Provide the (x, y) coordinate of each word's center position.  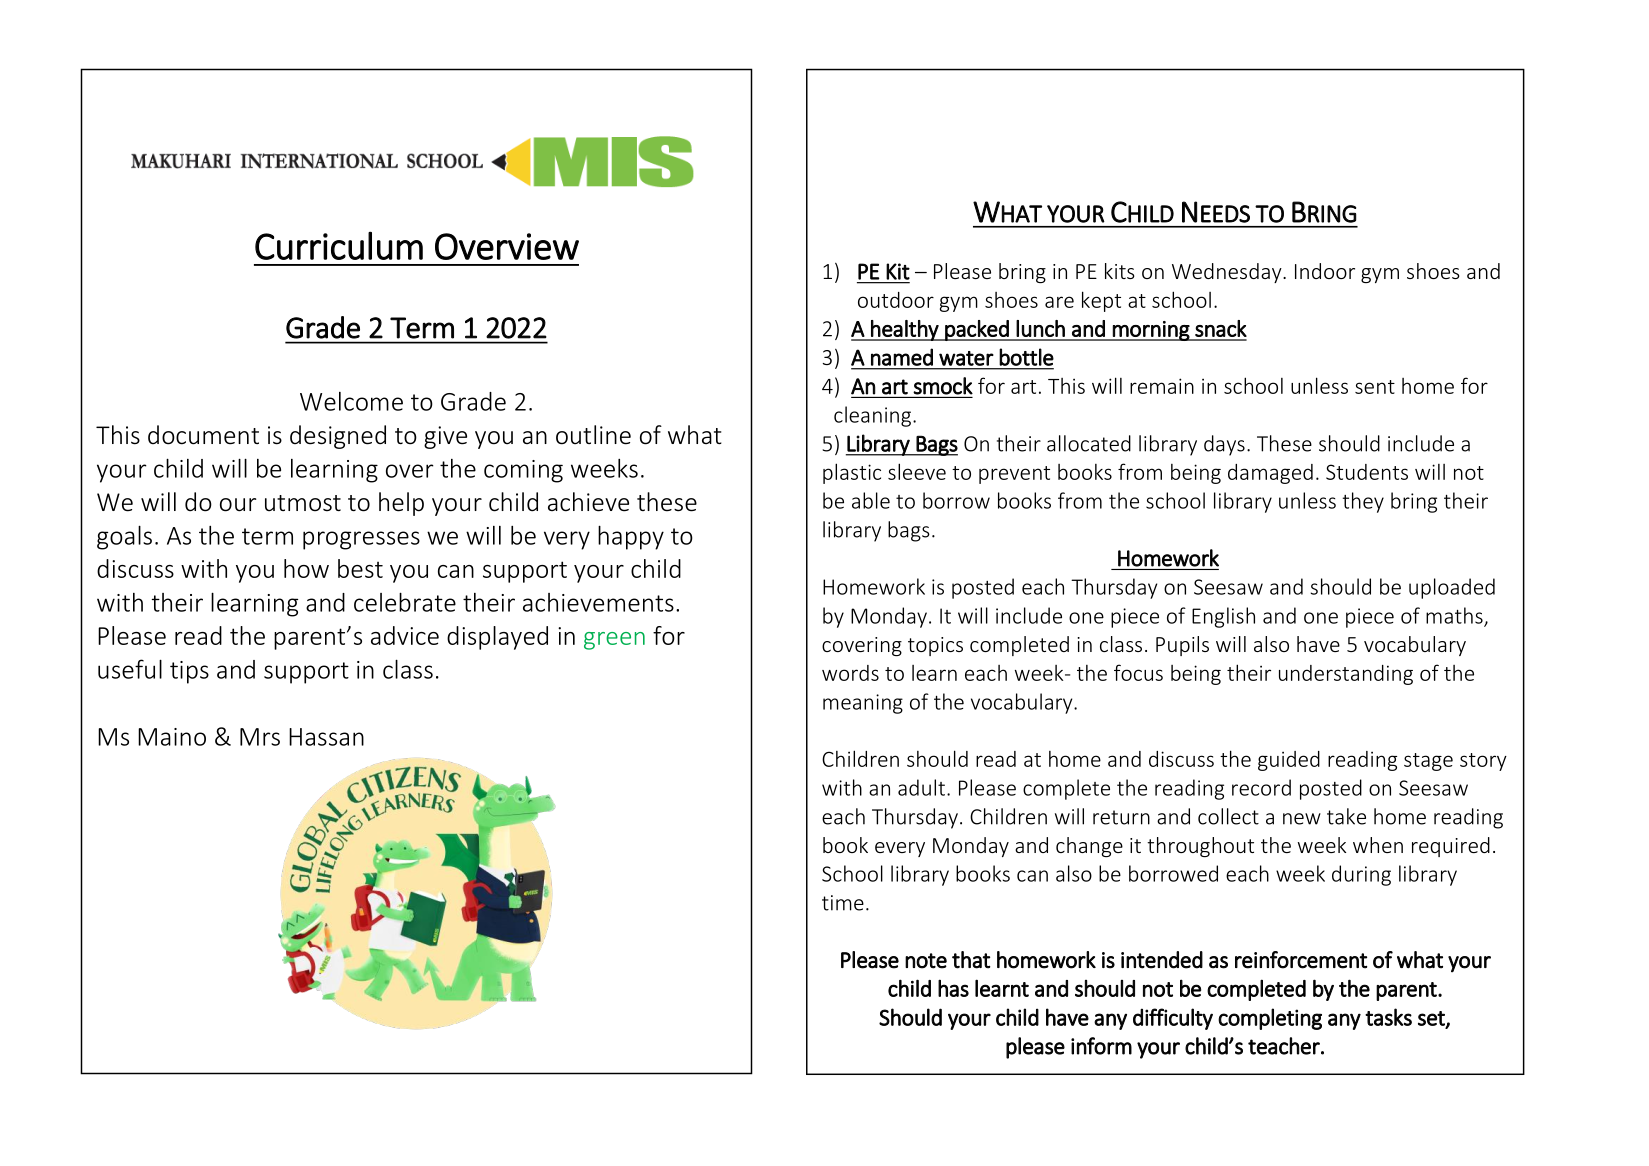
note (926, 961)
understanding (1346, 675)
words (850, 673)
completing (1270, 1019)
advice (405, 635)
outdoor (896, 300)
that (971, 960)
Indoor (1325, 271)
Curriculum (339, 245)
